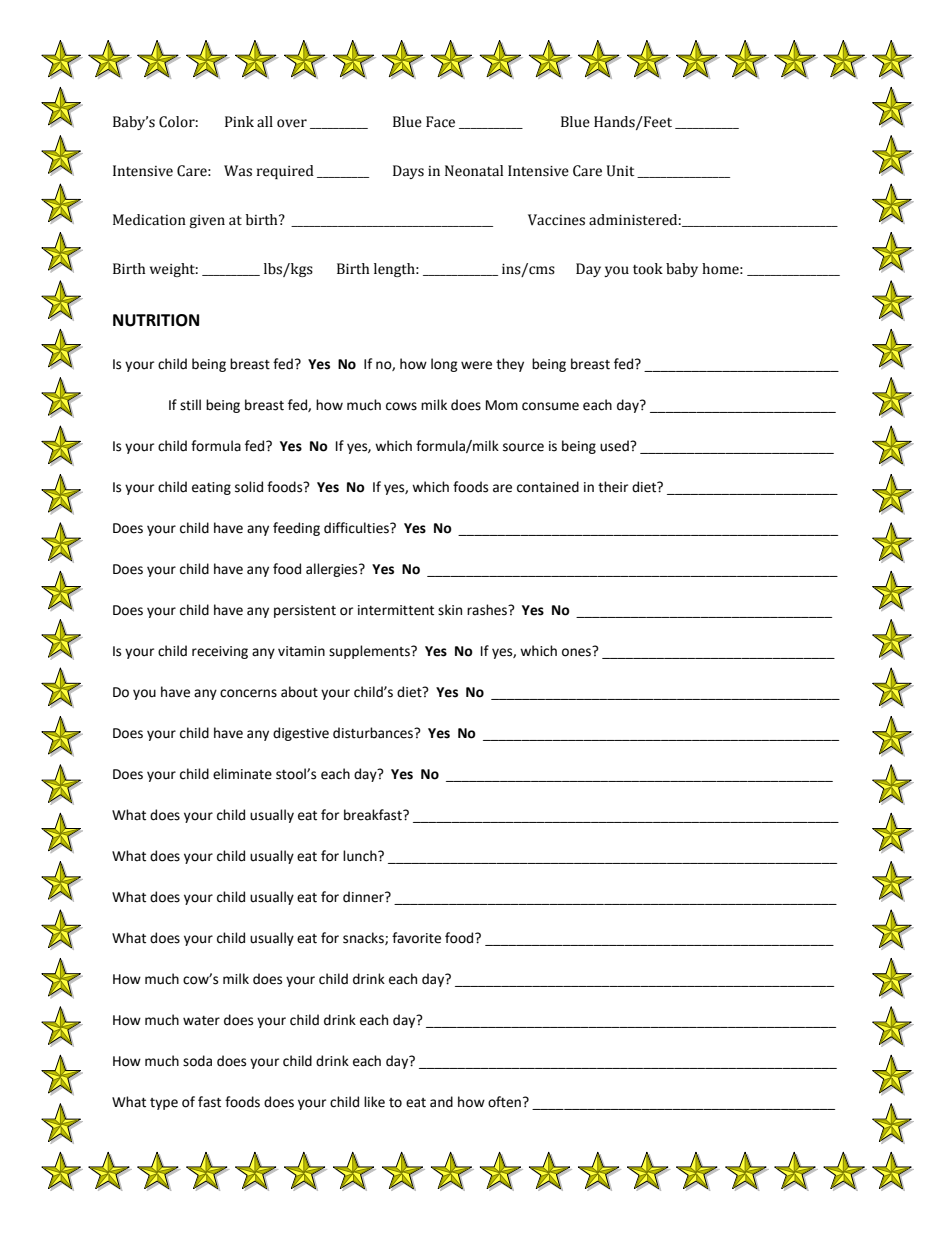 This page has width=952, height=1233. I want to click on Was, so click(238, 171).
